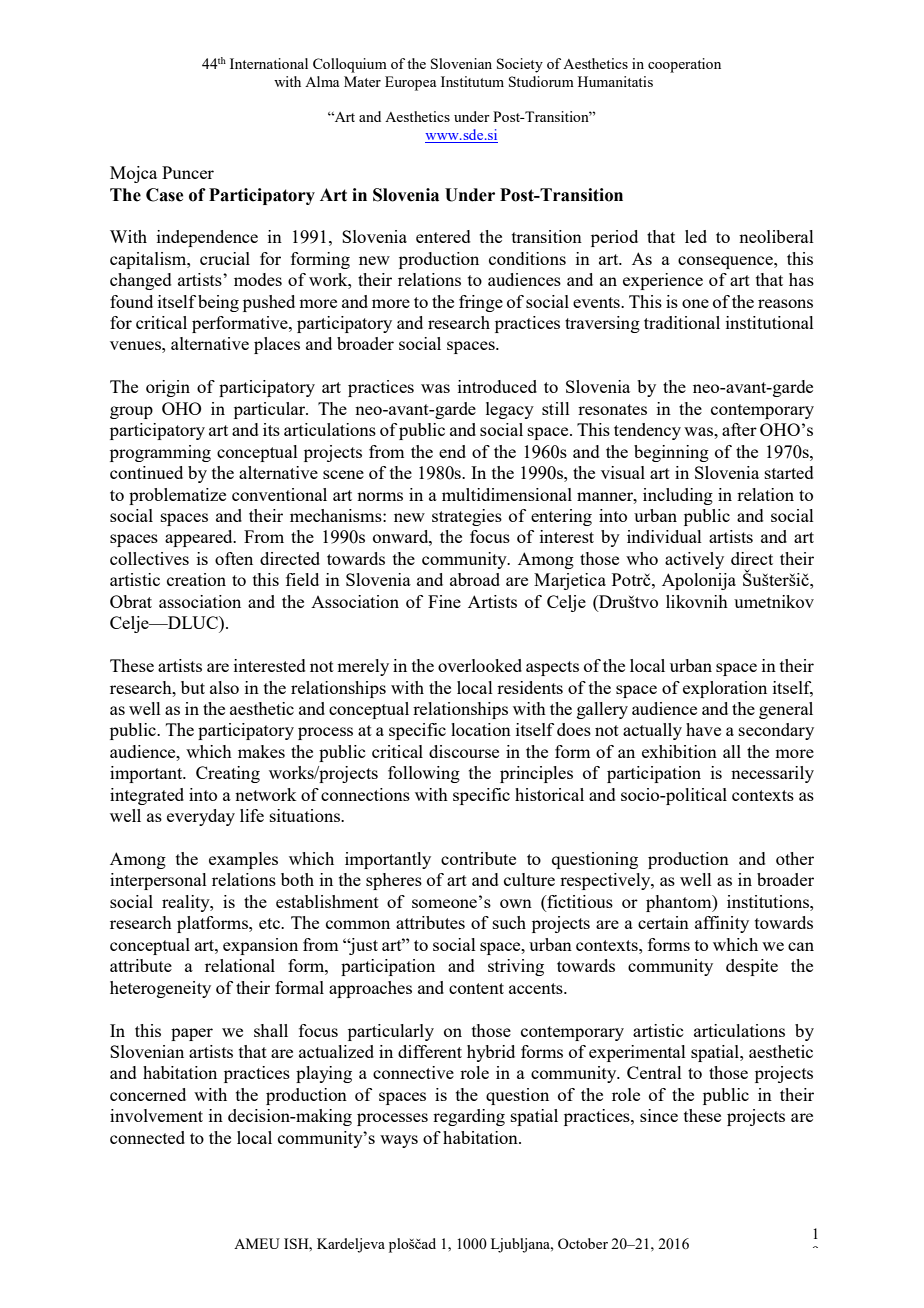  Describe the element at coordinates (520, 65) in the page. I see `Society` at that location.
